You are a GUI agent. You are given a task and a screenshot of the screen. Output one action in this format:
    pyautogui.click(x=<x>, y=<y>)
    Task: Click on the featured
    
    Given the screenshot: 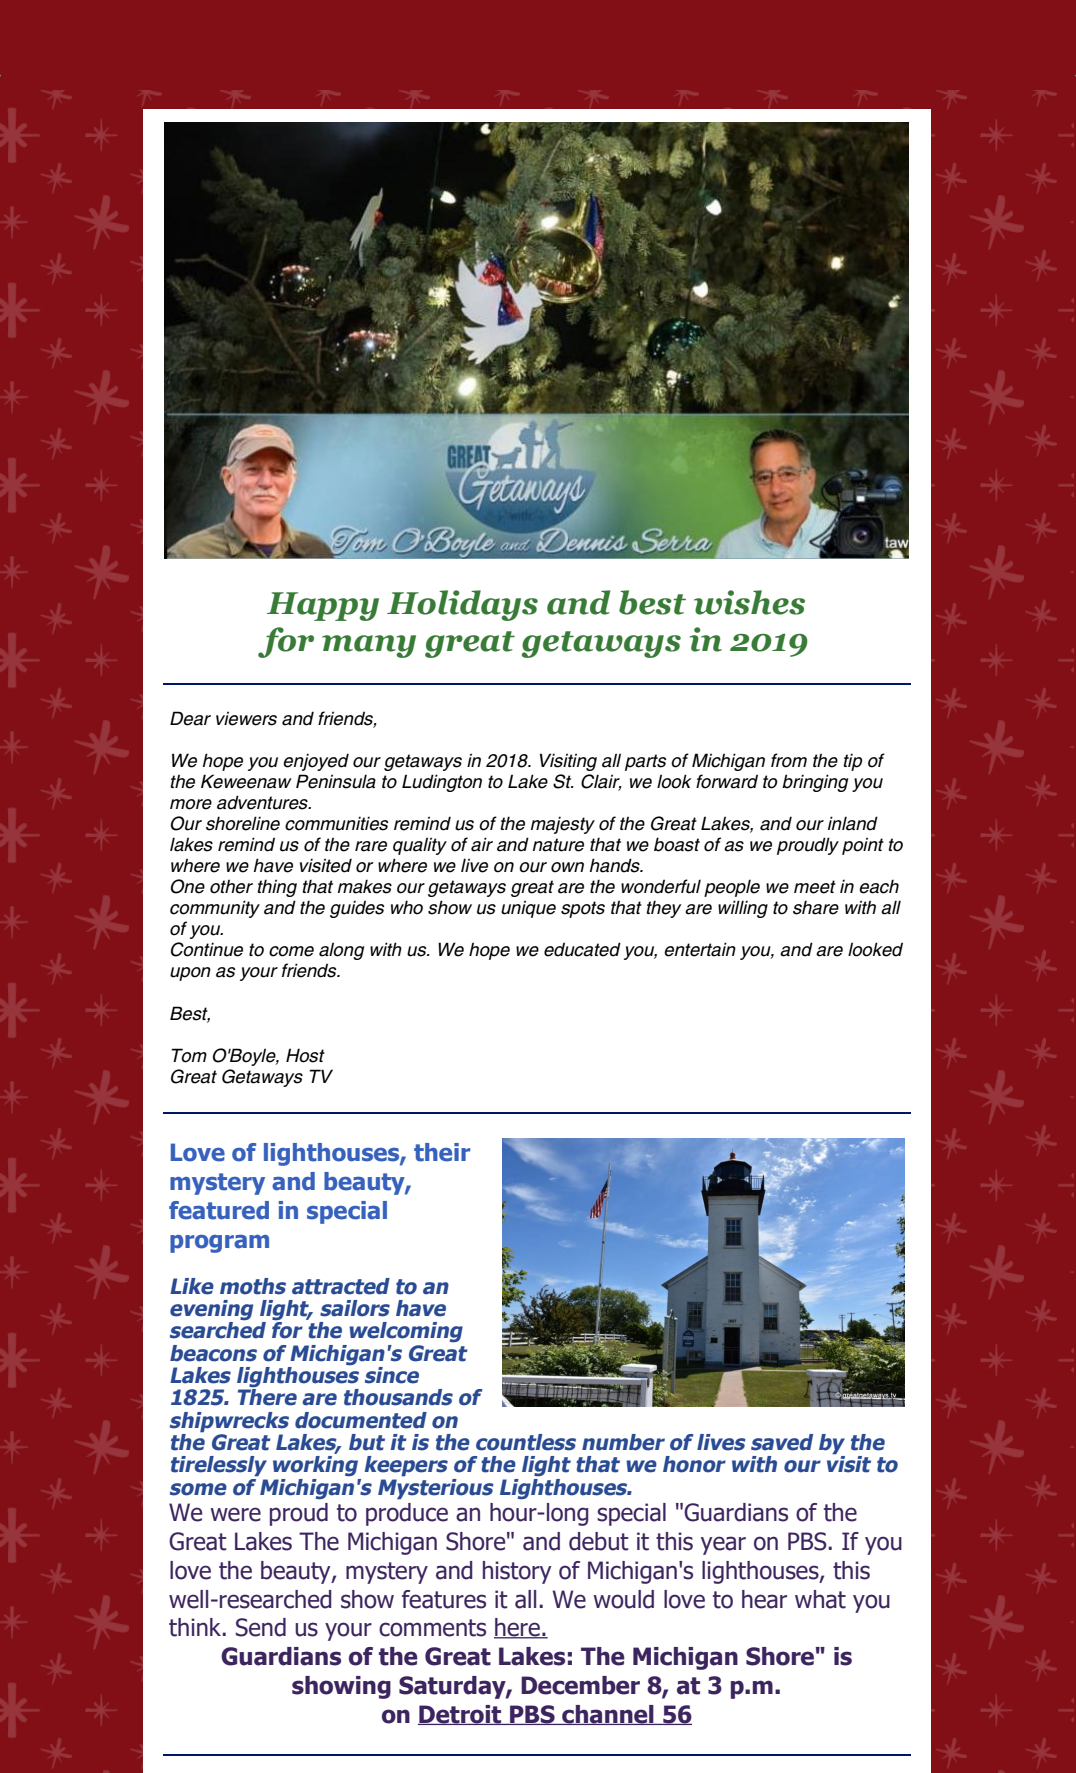 What is the action you would take?
    pyautogui.click(x=219, y=1210)
